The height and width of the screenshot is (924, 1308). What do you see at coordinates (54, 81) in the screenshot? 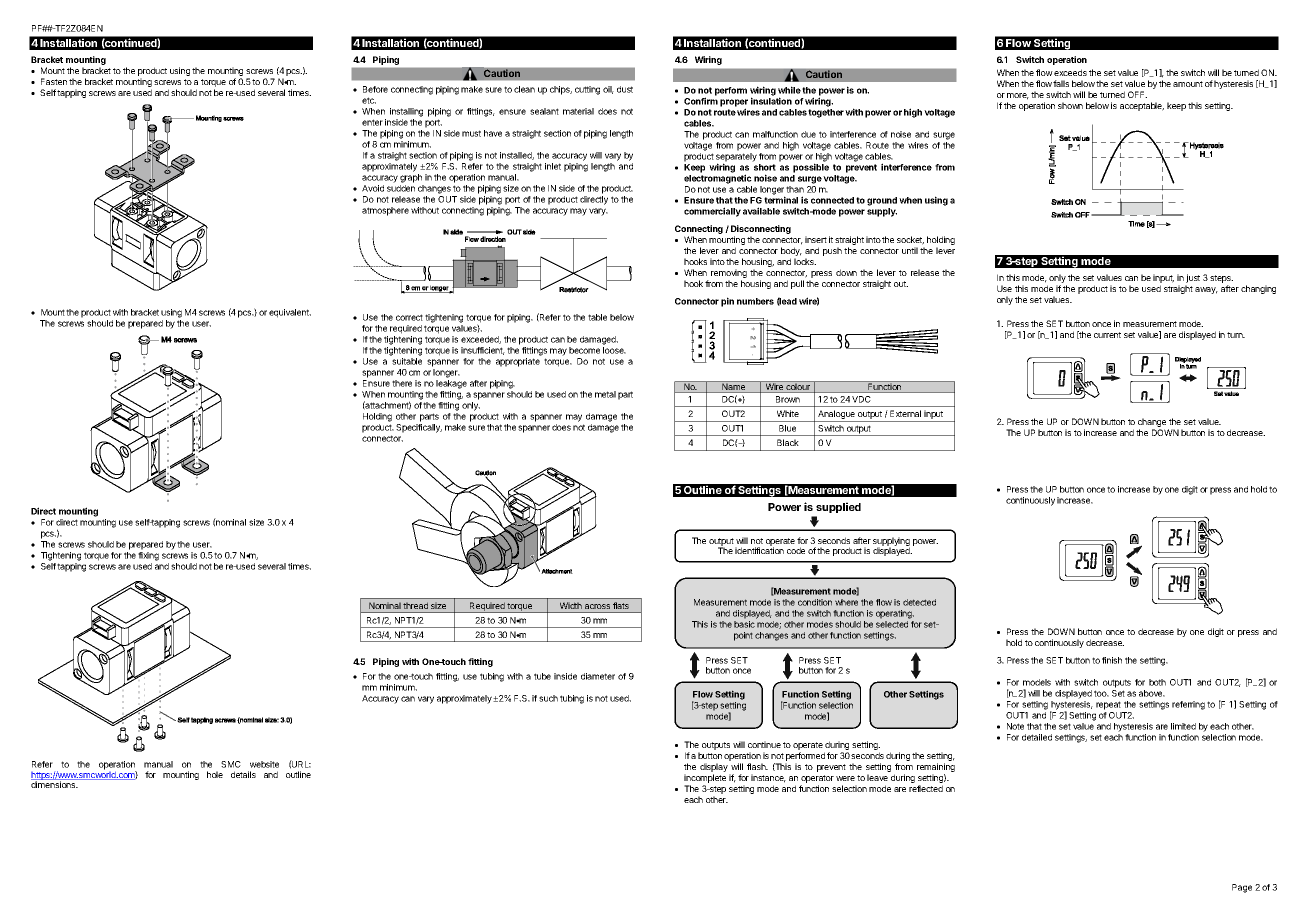
I see `Fasten` at bounding box center [54, 81].
